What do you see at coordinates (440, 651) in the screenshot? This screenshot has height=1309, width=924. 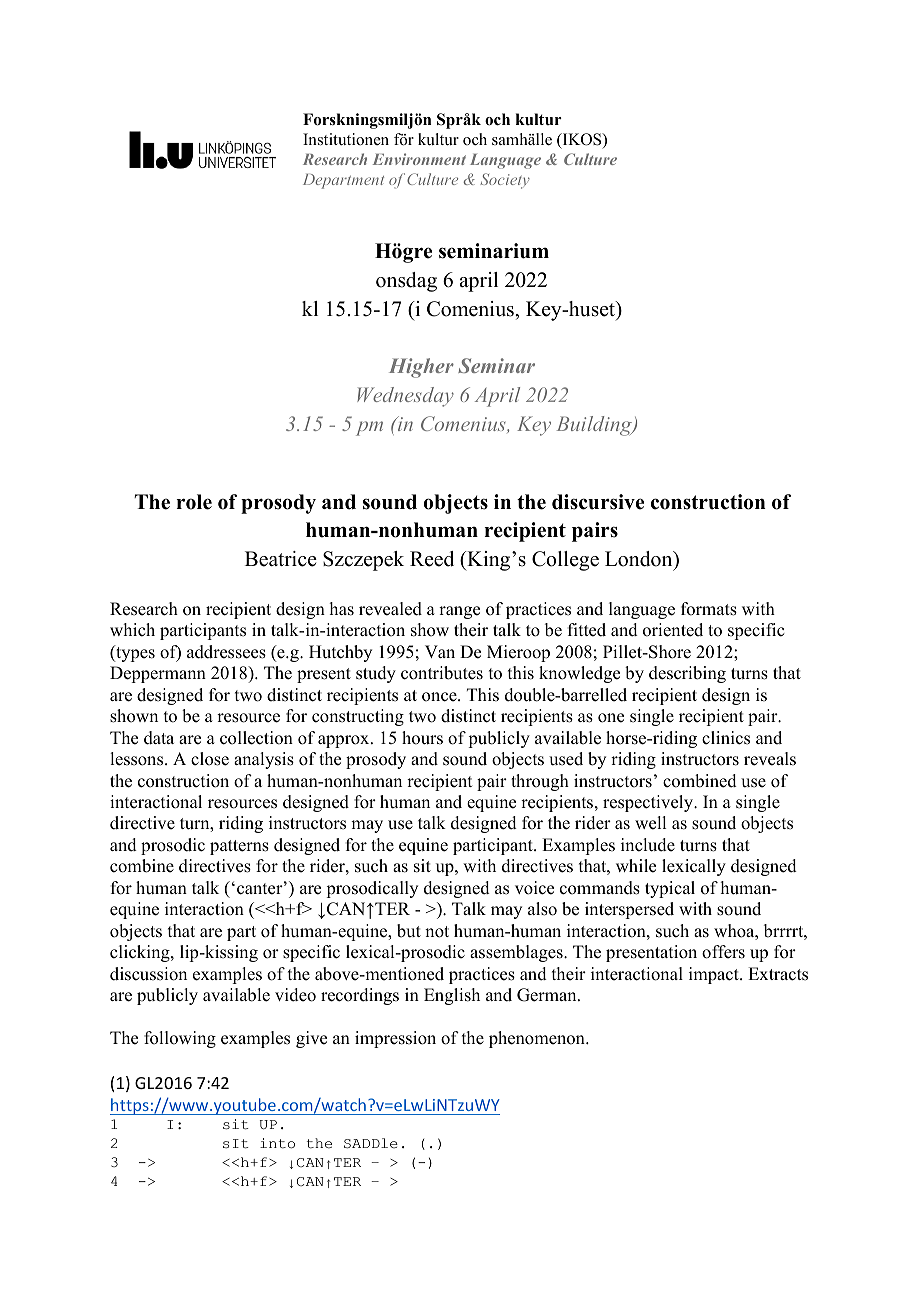 I see `Van` at bounding box center [440, 651].
